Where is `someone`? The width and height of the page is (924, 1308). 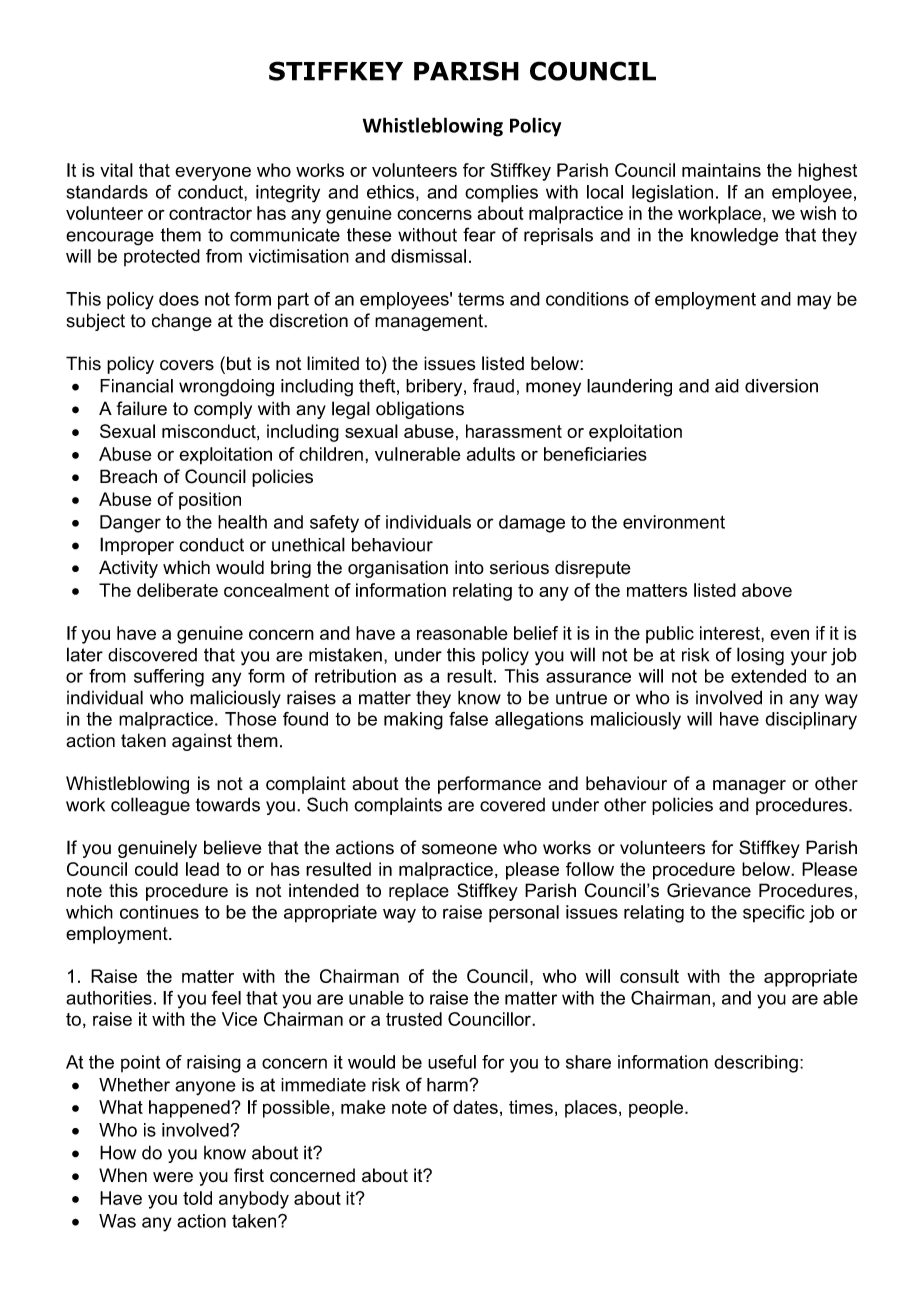
someone is located at coordinates (459, 849).
